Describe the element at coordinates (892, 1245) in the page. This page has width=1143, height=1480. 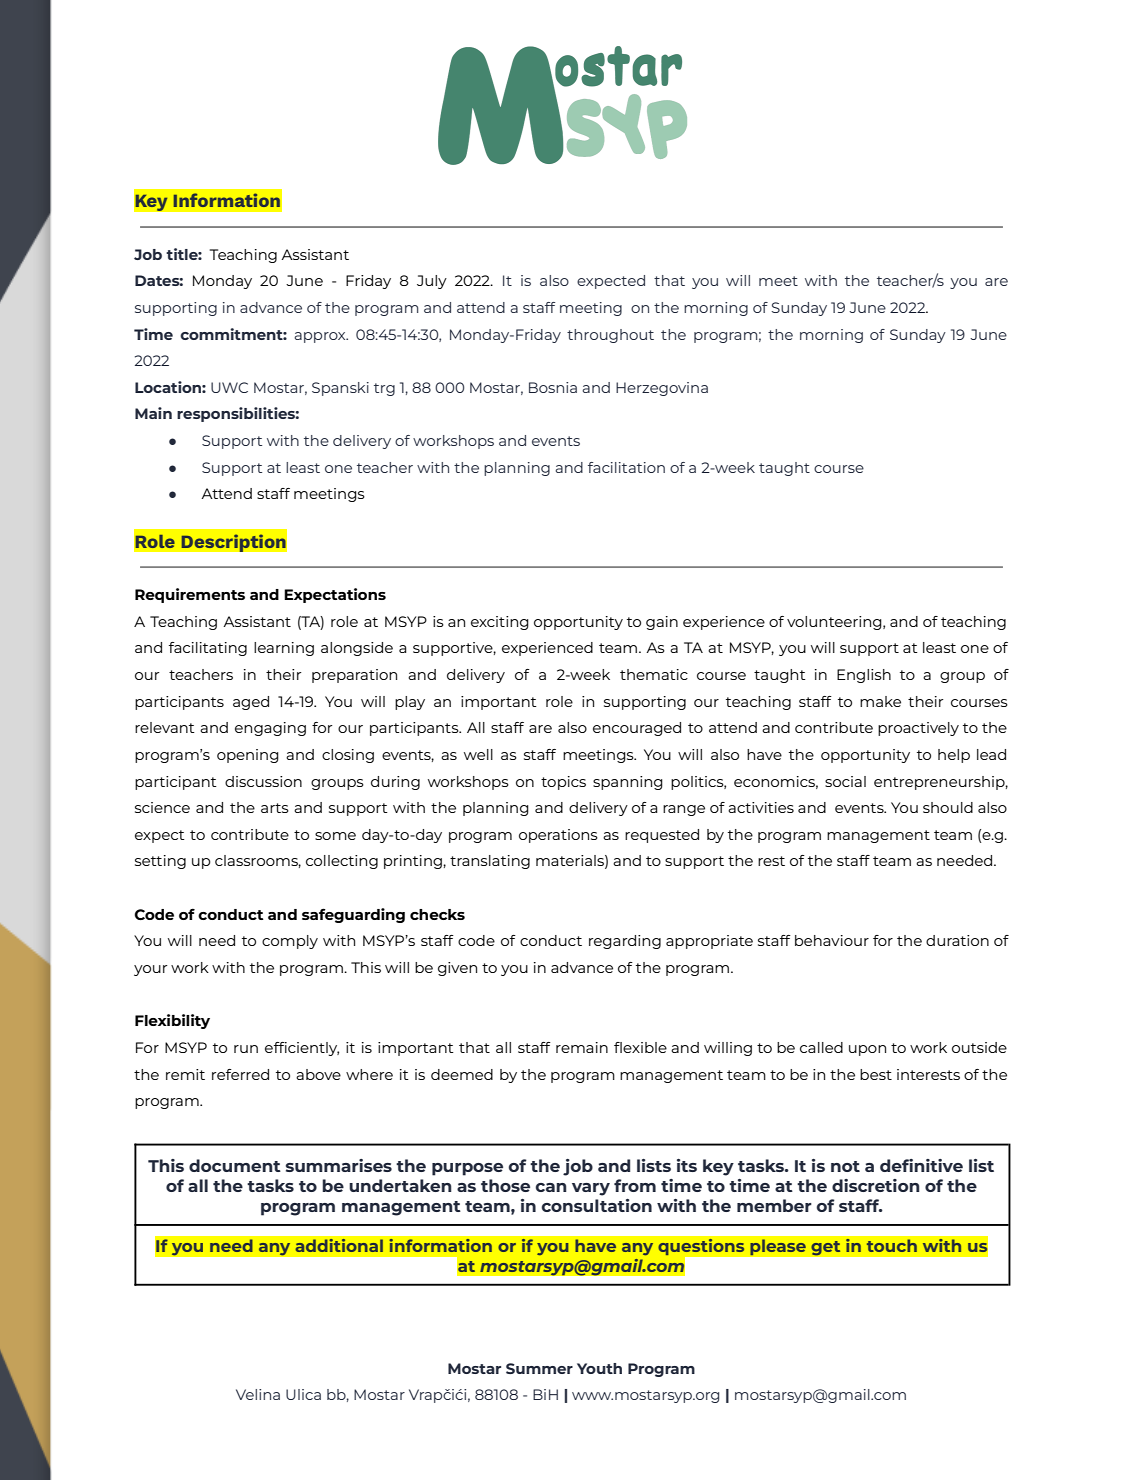
I see `touch` at that location.
